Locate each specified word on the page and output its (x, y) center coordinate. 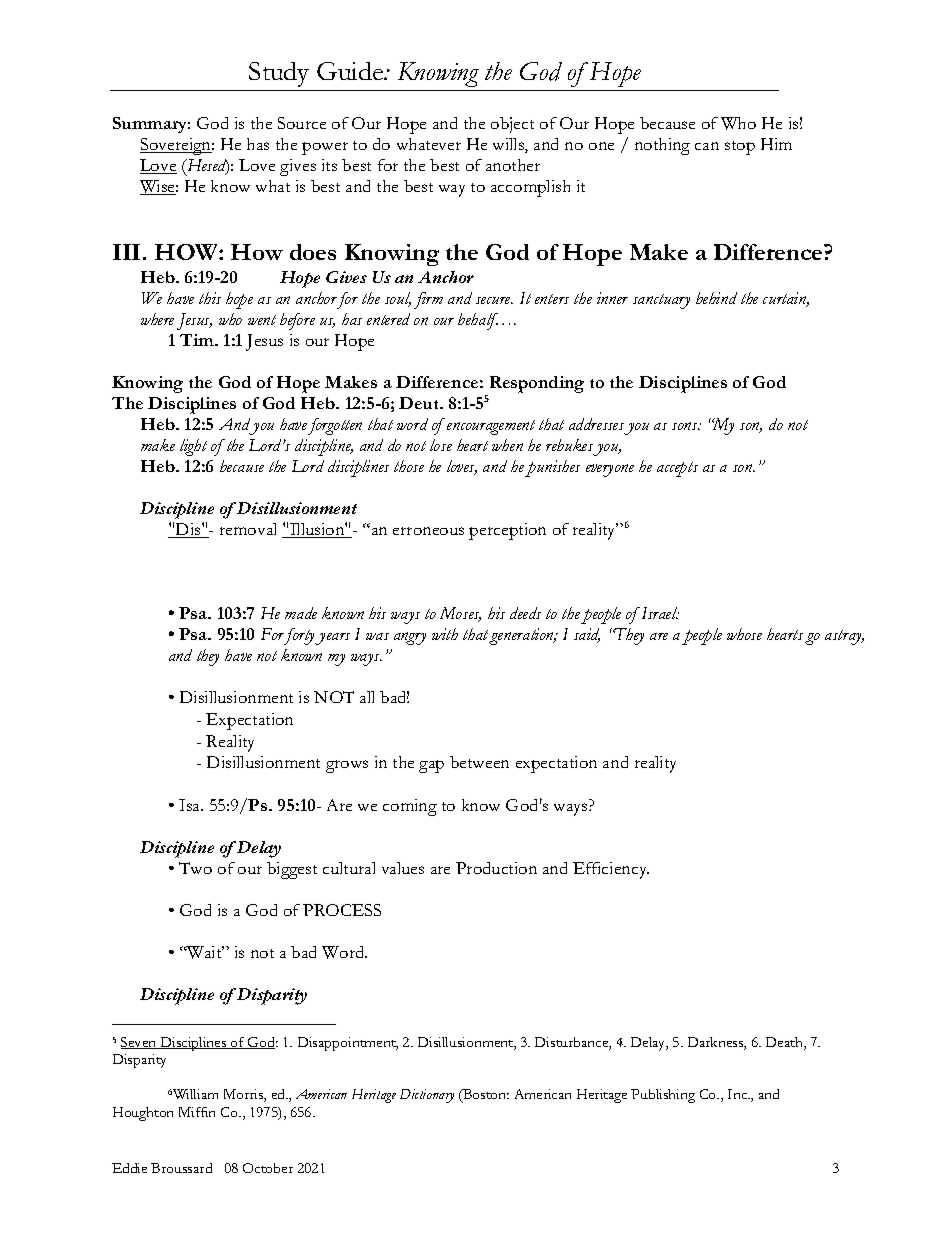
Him (776, 144)
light (193, 447)
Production (496, 868)
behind (716, 298)
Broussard (181, 1168)
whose (744, 634)
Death (785, 1043)
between (479, 762)
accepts (677, 469)
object (512, 125)
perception (507, 531)
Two (195, 868)
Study (279, 74)
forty (299, 636)
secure (494, 300)
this (210, 298)
